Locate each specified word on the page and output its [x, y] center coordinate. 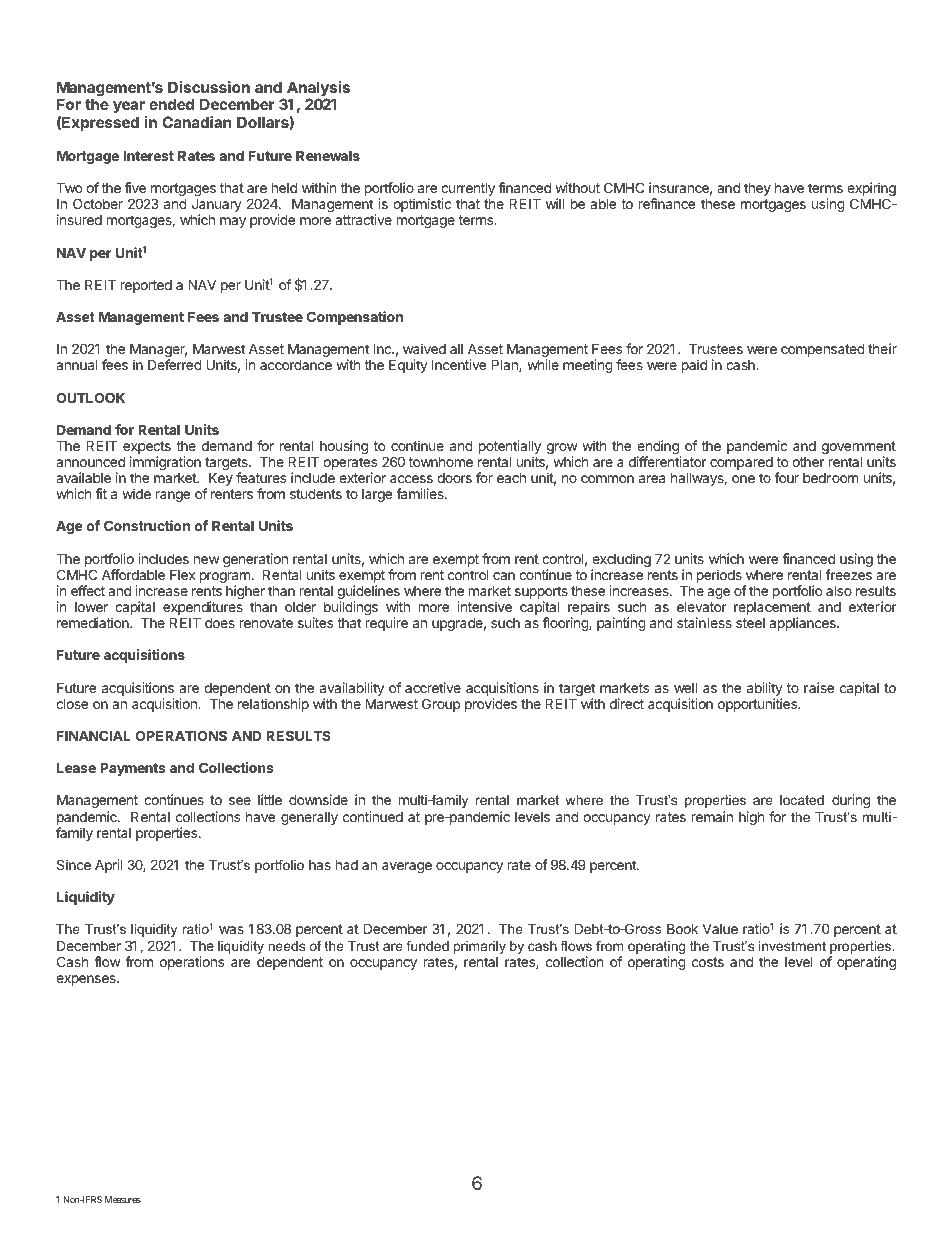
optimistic [422, 205]
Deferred [175, 364]
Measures [123, 1199]
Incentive [459, 364]
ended [171, 104]
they [757, 189]
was [231, 930]
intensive [484, 606]
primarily [480, 947]
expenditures [203, 609]
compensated [823, 350]
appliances [803, 624]
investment [792, 946]
